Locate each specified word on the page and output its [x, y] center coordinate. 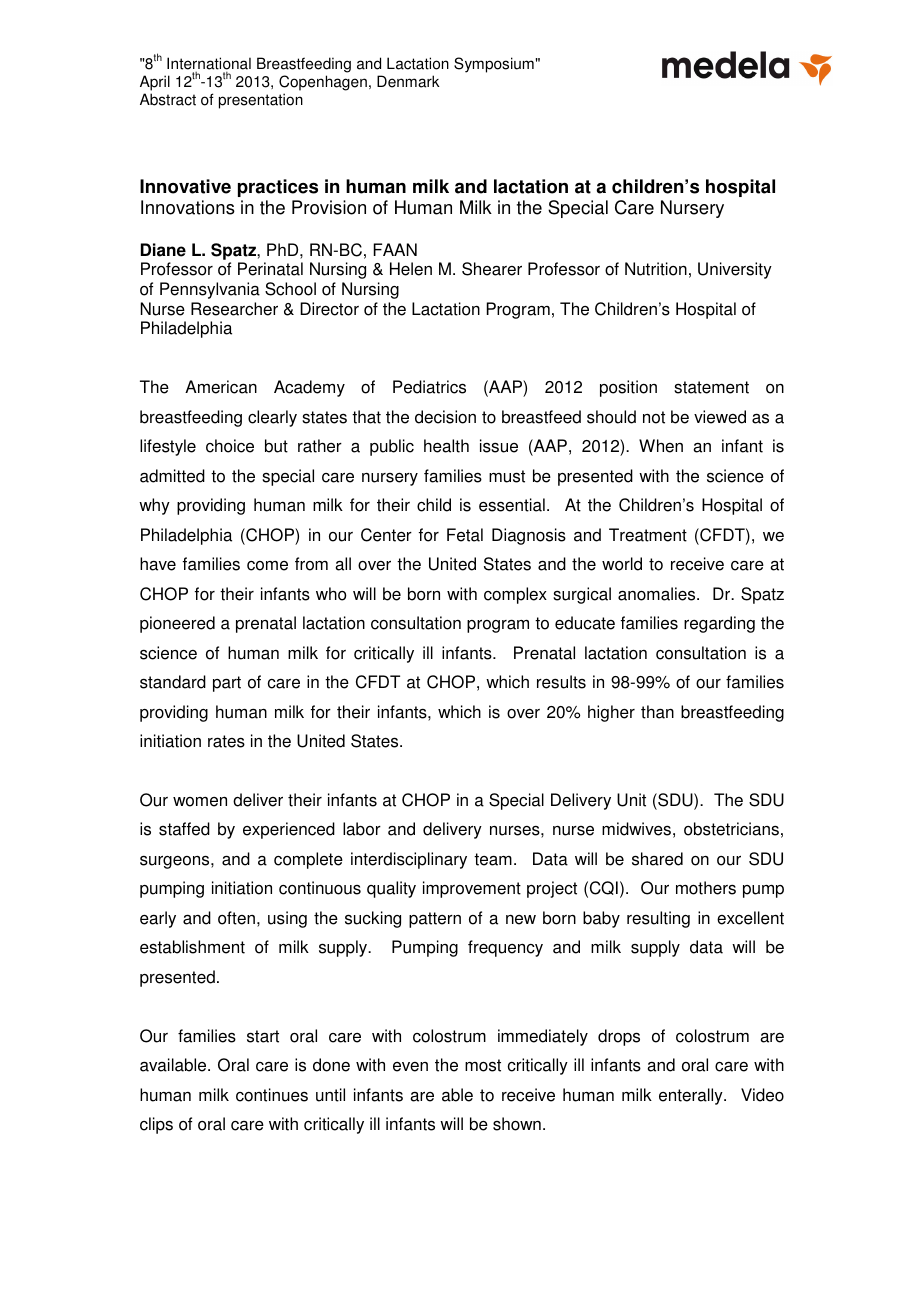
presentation [261, 101]
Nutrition [656, 269]
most [483, 1065]
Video [762, 1095]
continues [272, 1095]
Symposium [494, 65]
